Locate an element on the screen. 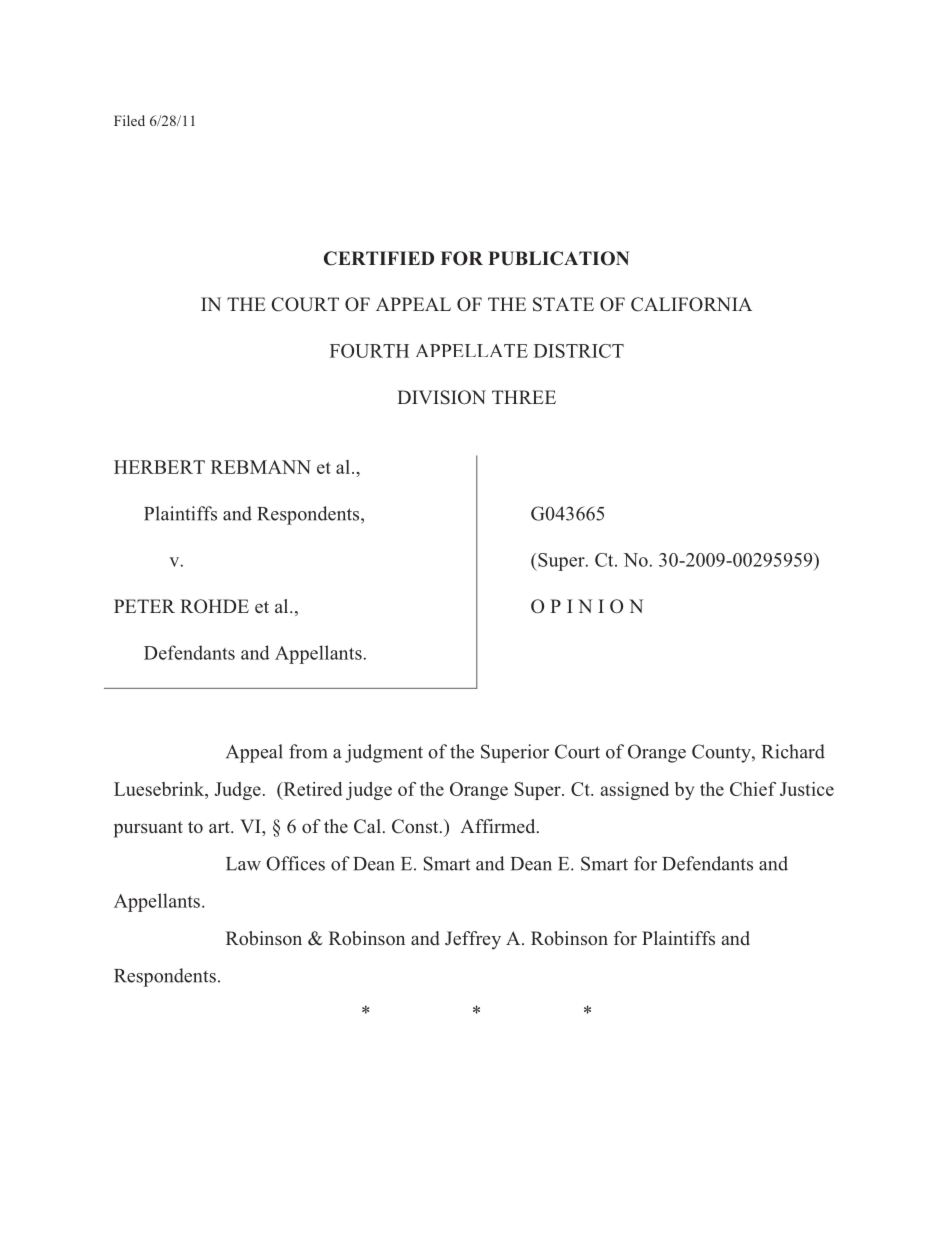 Image resolution: width=952 pixels, height=1233 pixels. FOURTH is located at coordinates (369, 351).
